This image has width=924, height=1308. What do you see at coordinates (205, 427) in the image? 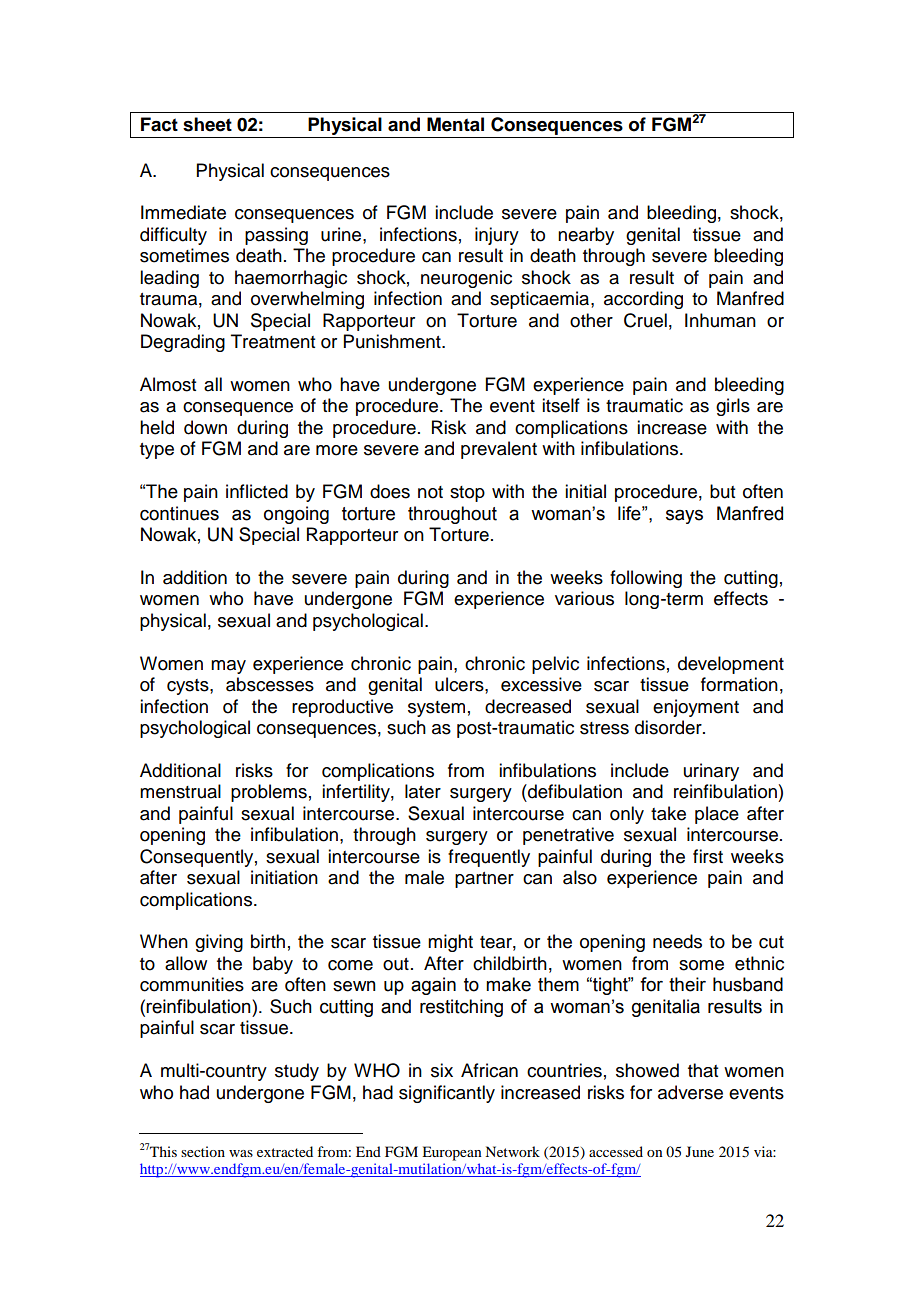
I see `down` at bounding box center [205, 427].
